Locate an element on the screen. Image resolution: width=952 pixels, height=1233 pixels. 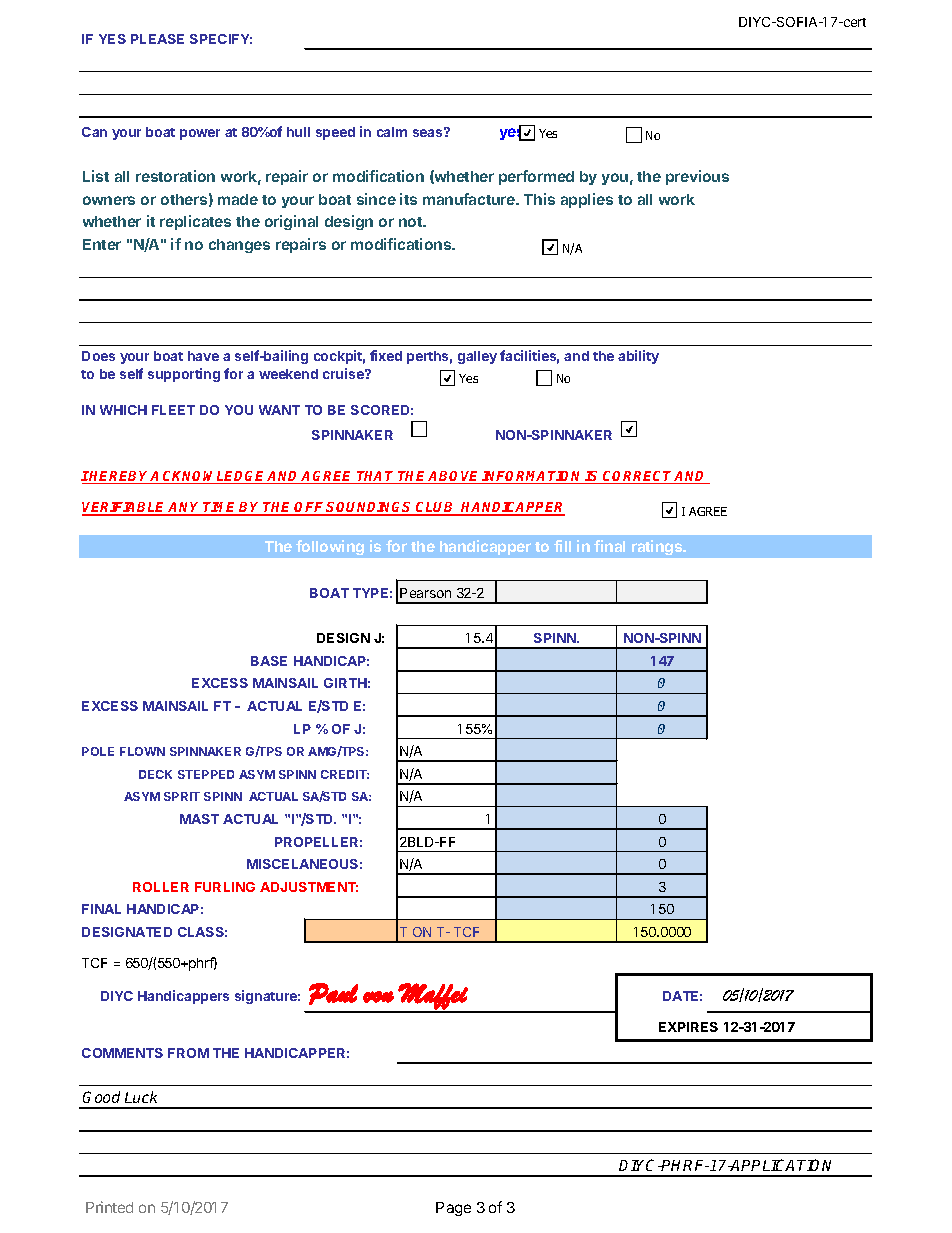
previous is located at coordinates (697, 177).
